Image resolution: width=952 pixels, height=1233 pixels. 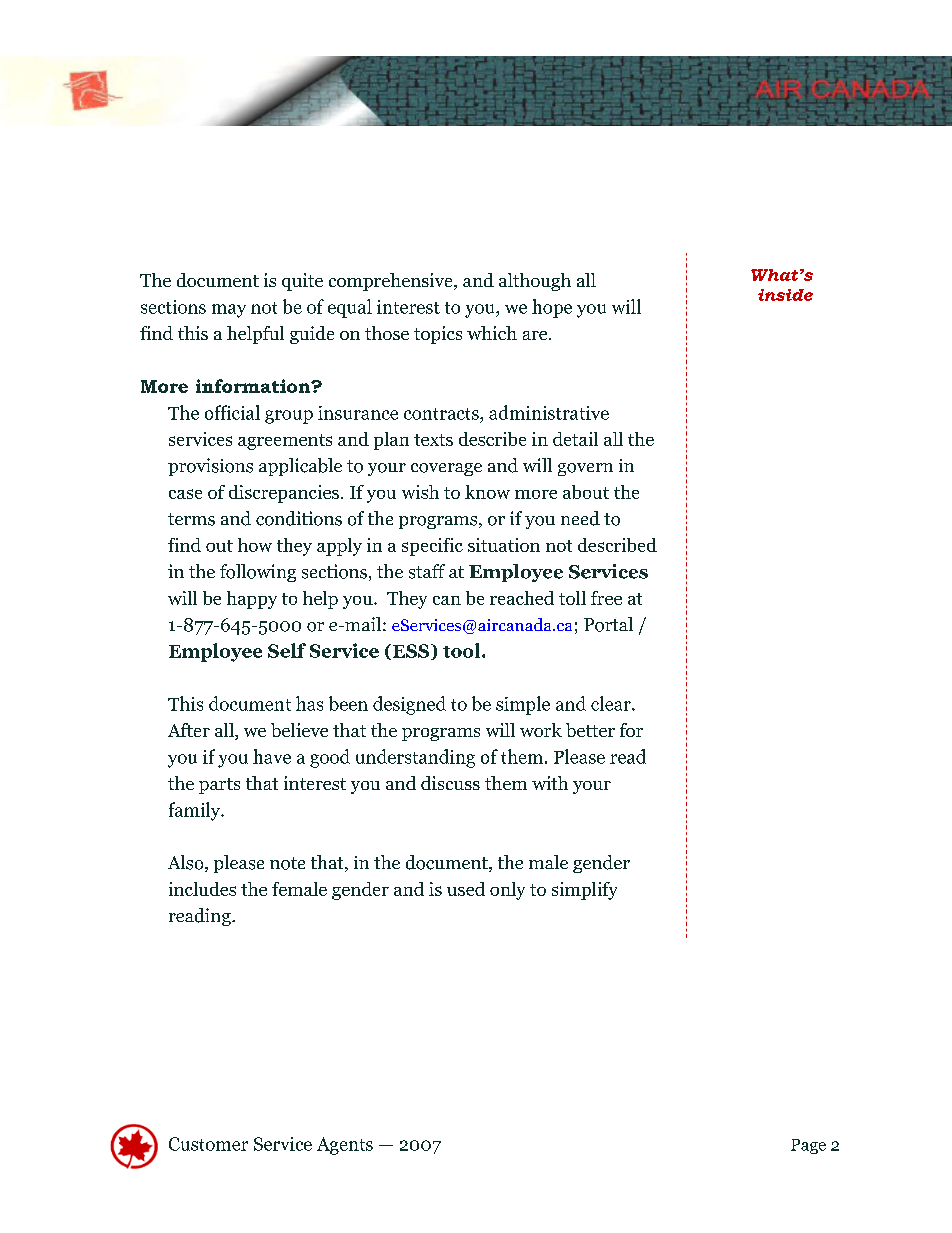 What do you see at coordinates (229, 311) in the screenshot?
I see `may` at bounding box center [229, 311].
